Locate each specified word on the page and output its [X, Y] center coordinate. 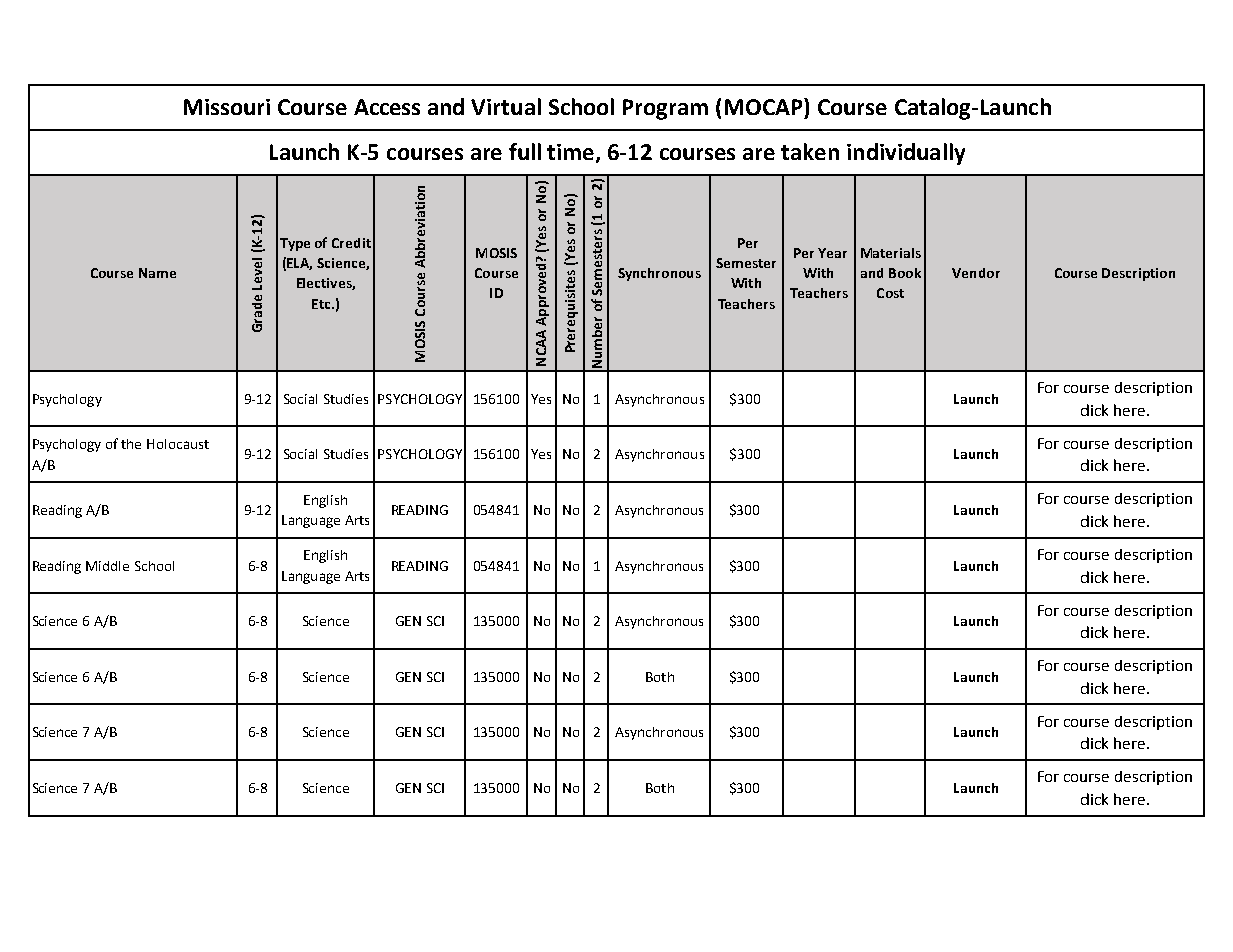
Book [905, 273]
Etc [322, 304]
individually [906, 154]
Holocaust [178, 444]
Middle [107, 566]
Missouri [227, 107]
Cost [890, 293]
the [131, 444]
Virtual [506, 106]
